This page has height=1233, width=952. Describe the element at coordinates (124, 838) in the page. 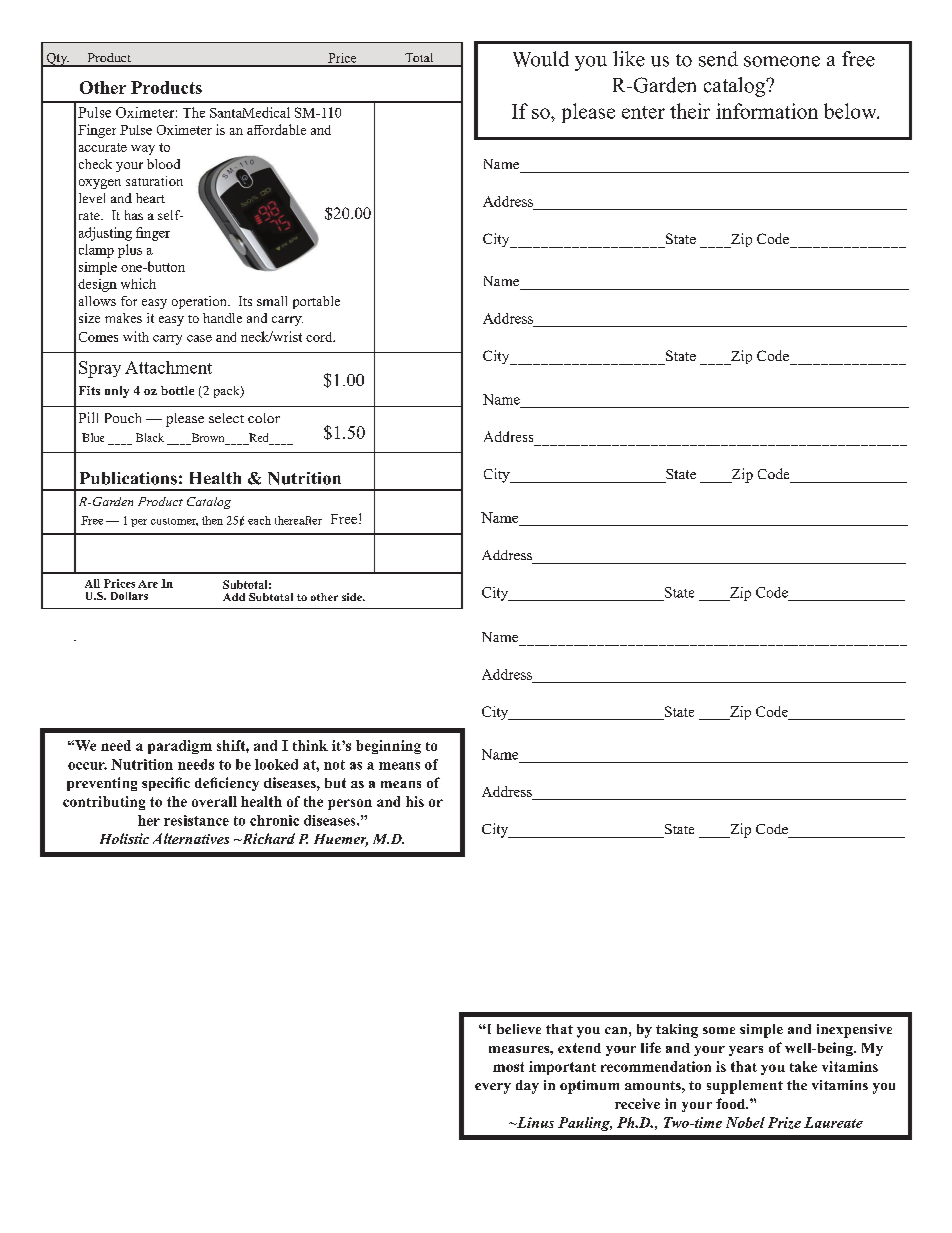

I see `Holistic` at that location.
